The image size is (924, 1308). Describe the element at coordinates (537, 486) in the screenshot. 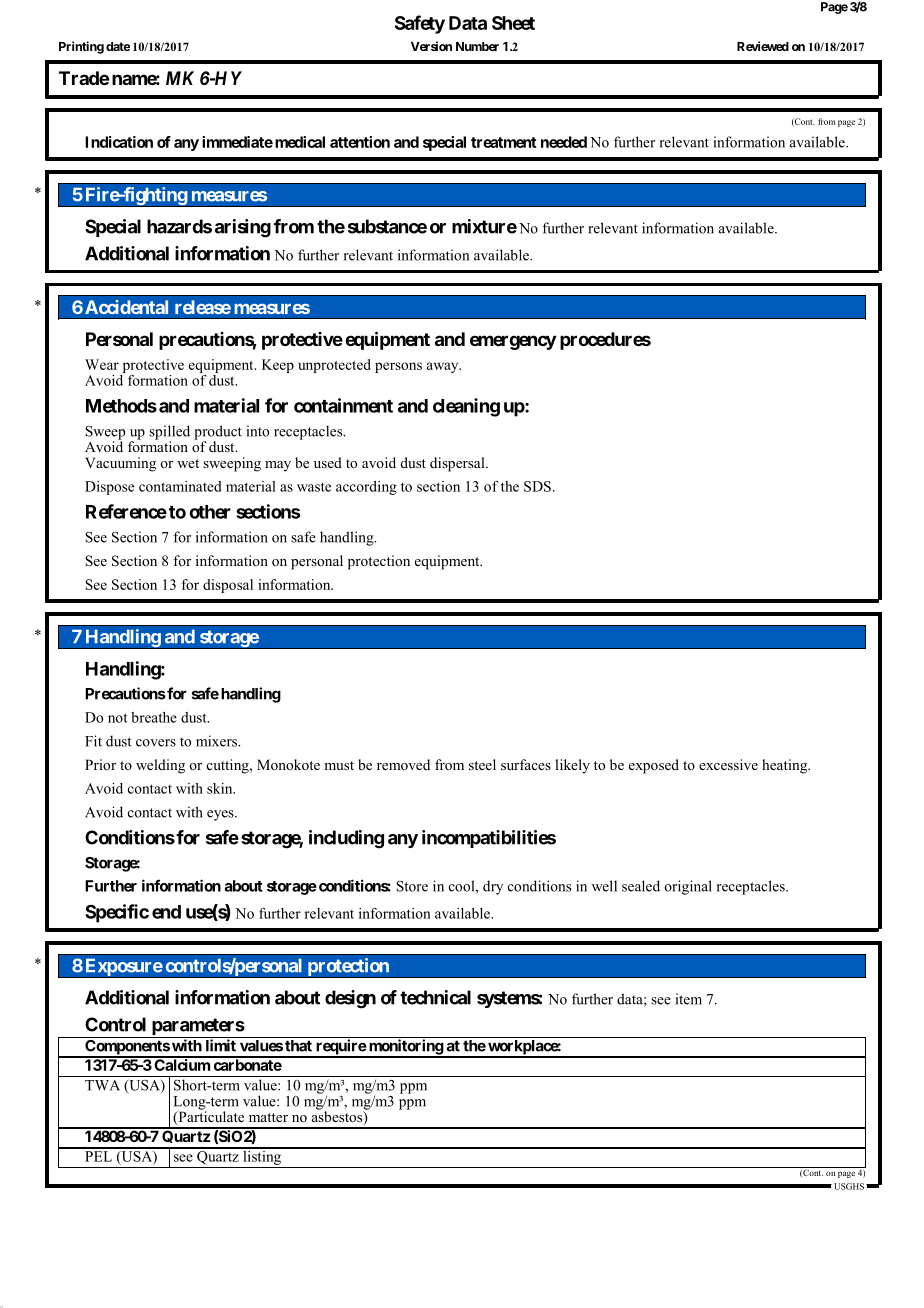

I see `SDS` at that location.
